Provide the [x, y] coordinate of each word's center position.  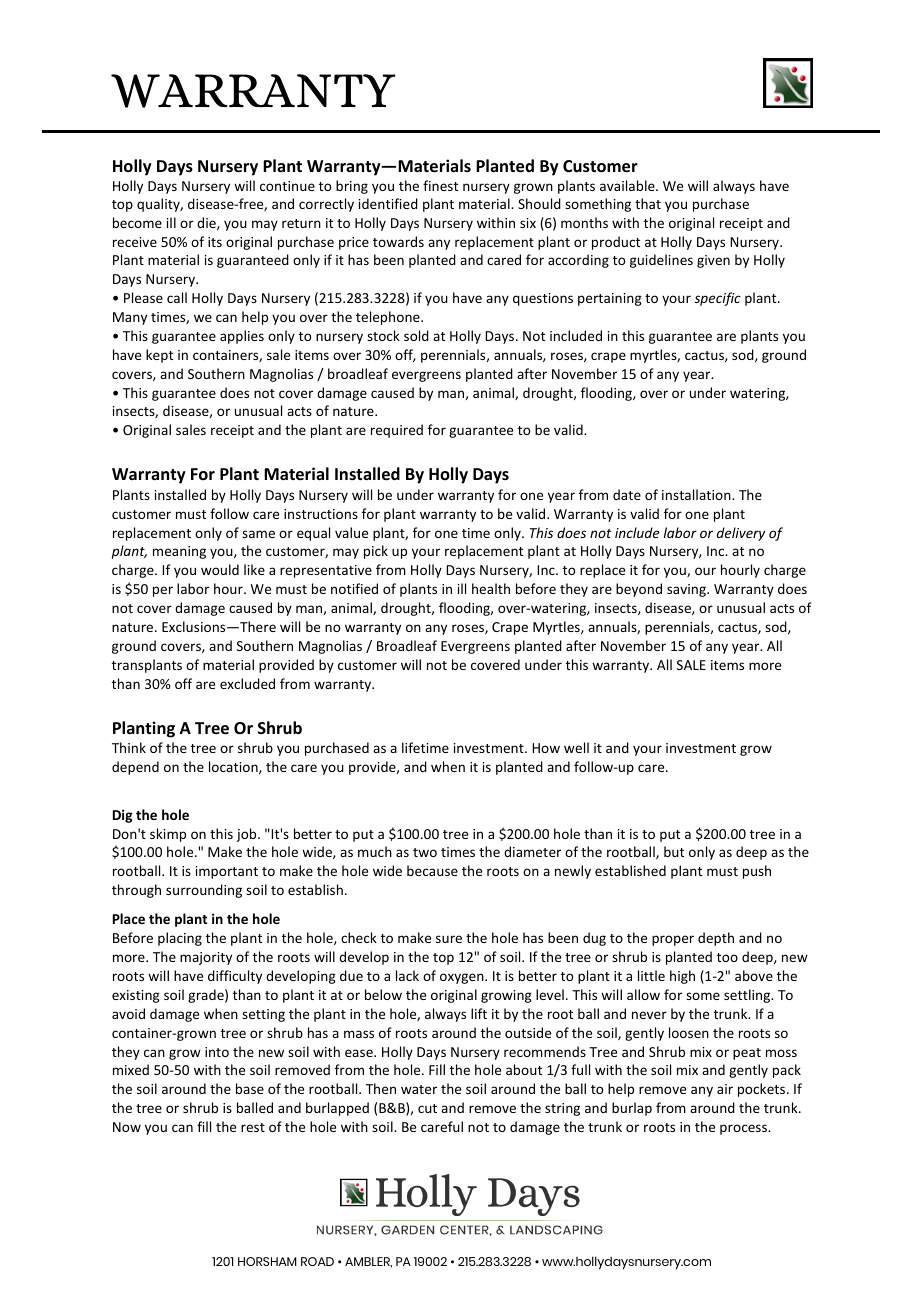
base [250, 1088]
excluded [247, 683]
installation [697, 494]
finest [440, 185]
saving [687, 590]
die [207, 223]
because [432, 870]
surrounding [204, 891]
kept [159, 356]
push [757, 872]
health [491, 588]
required [397, 431]
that [648, 203]
